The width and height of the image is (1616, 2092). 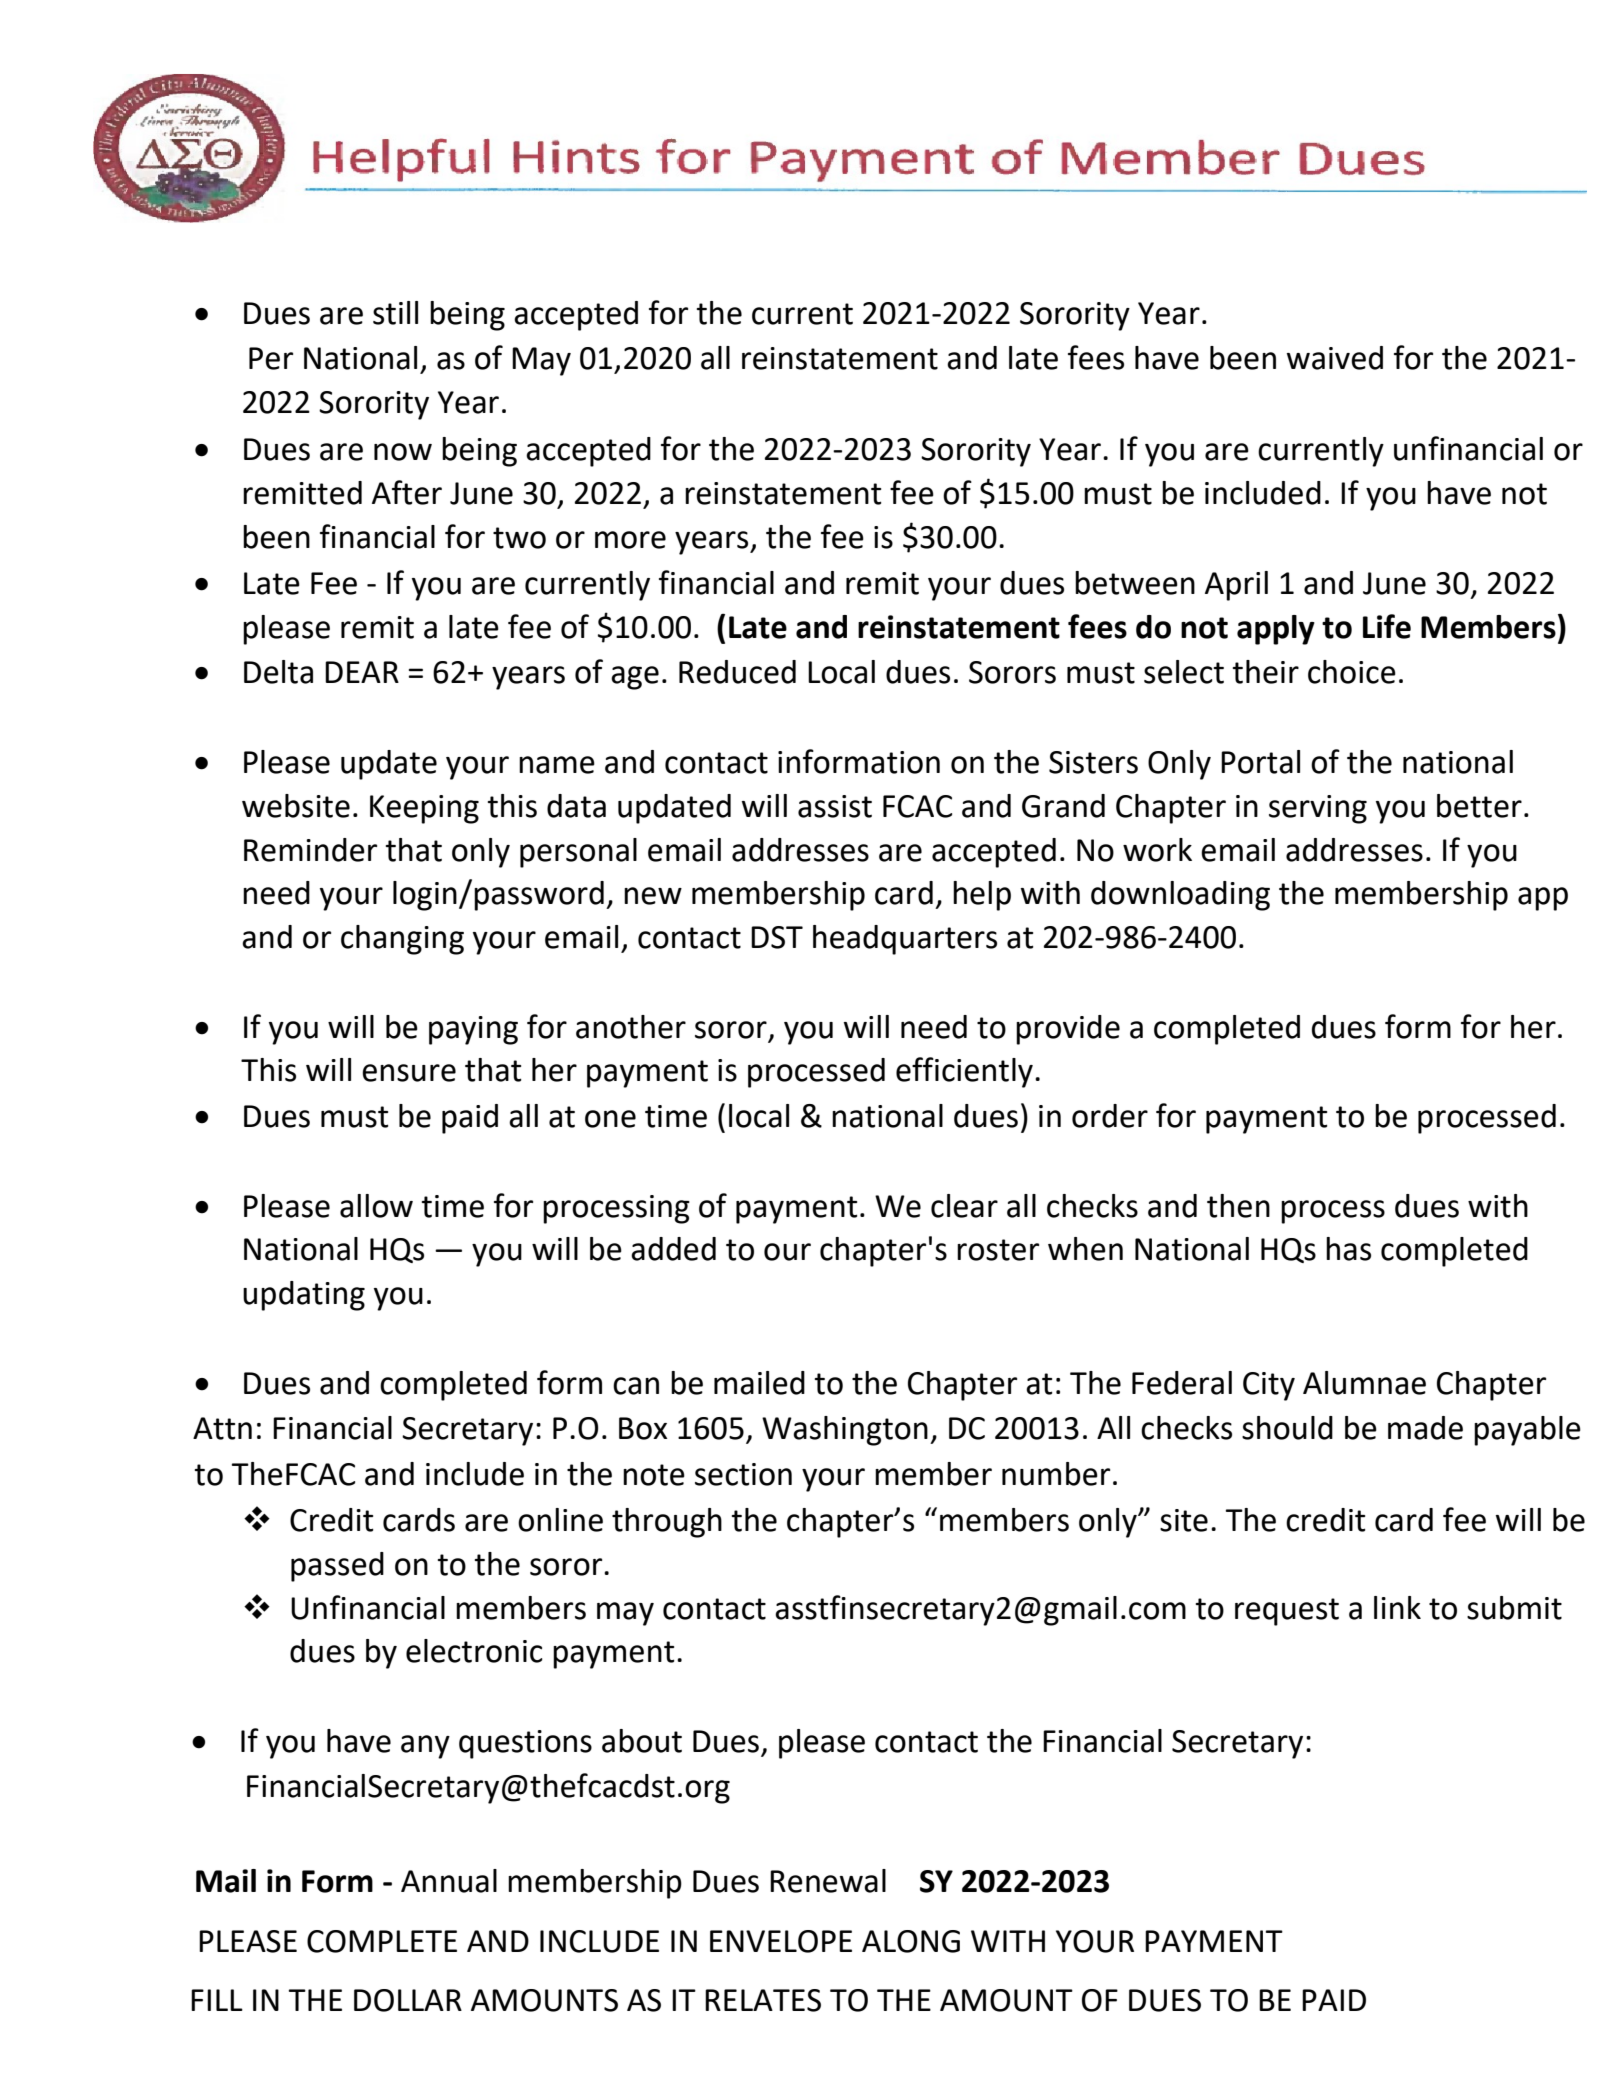 What do you see at coordinates (1348, 1249) in the image?
I see `has` at bounding box center [1348, 1249].
